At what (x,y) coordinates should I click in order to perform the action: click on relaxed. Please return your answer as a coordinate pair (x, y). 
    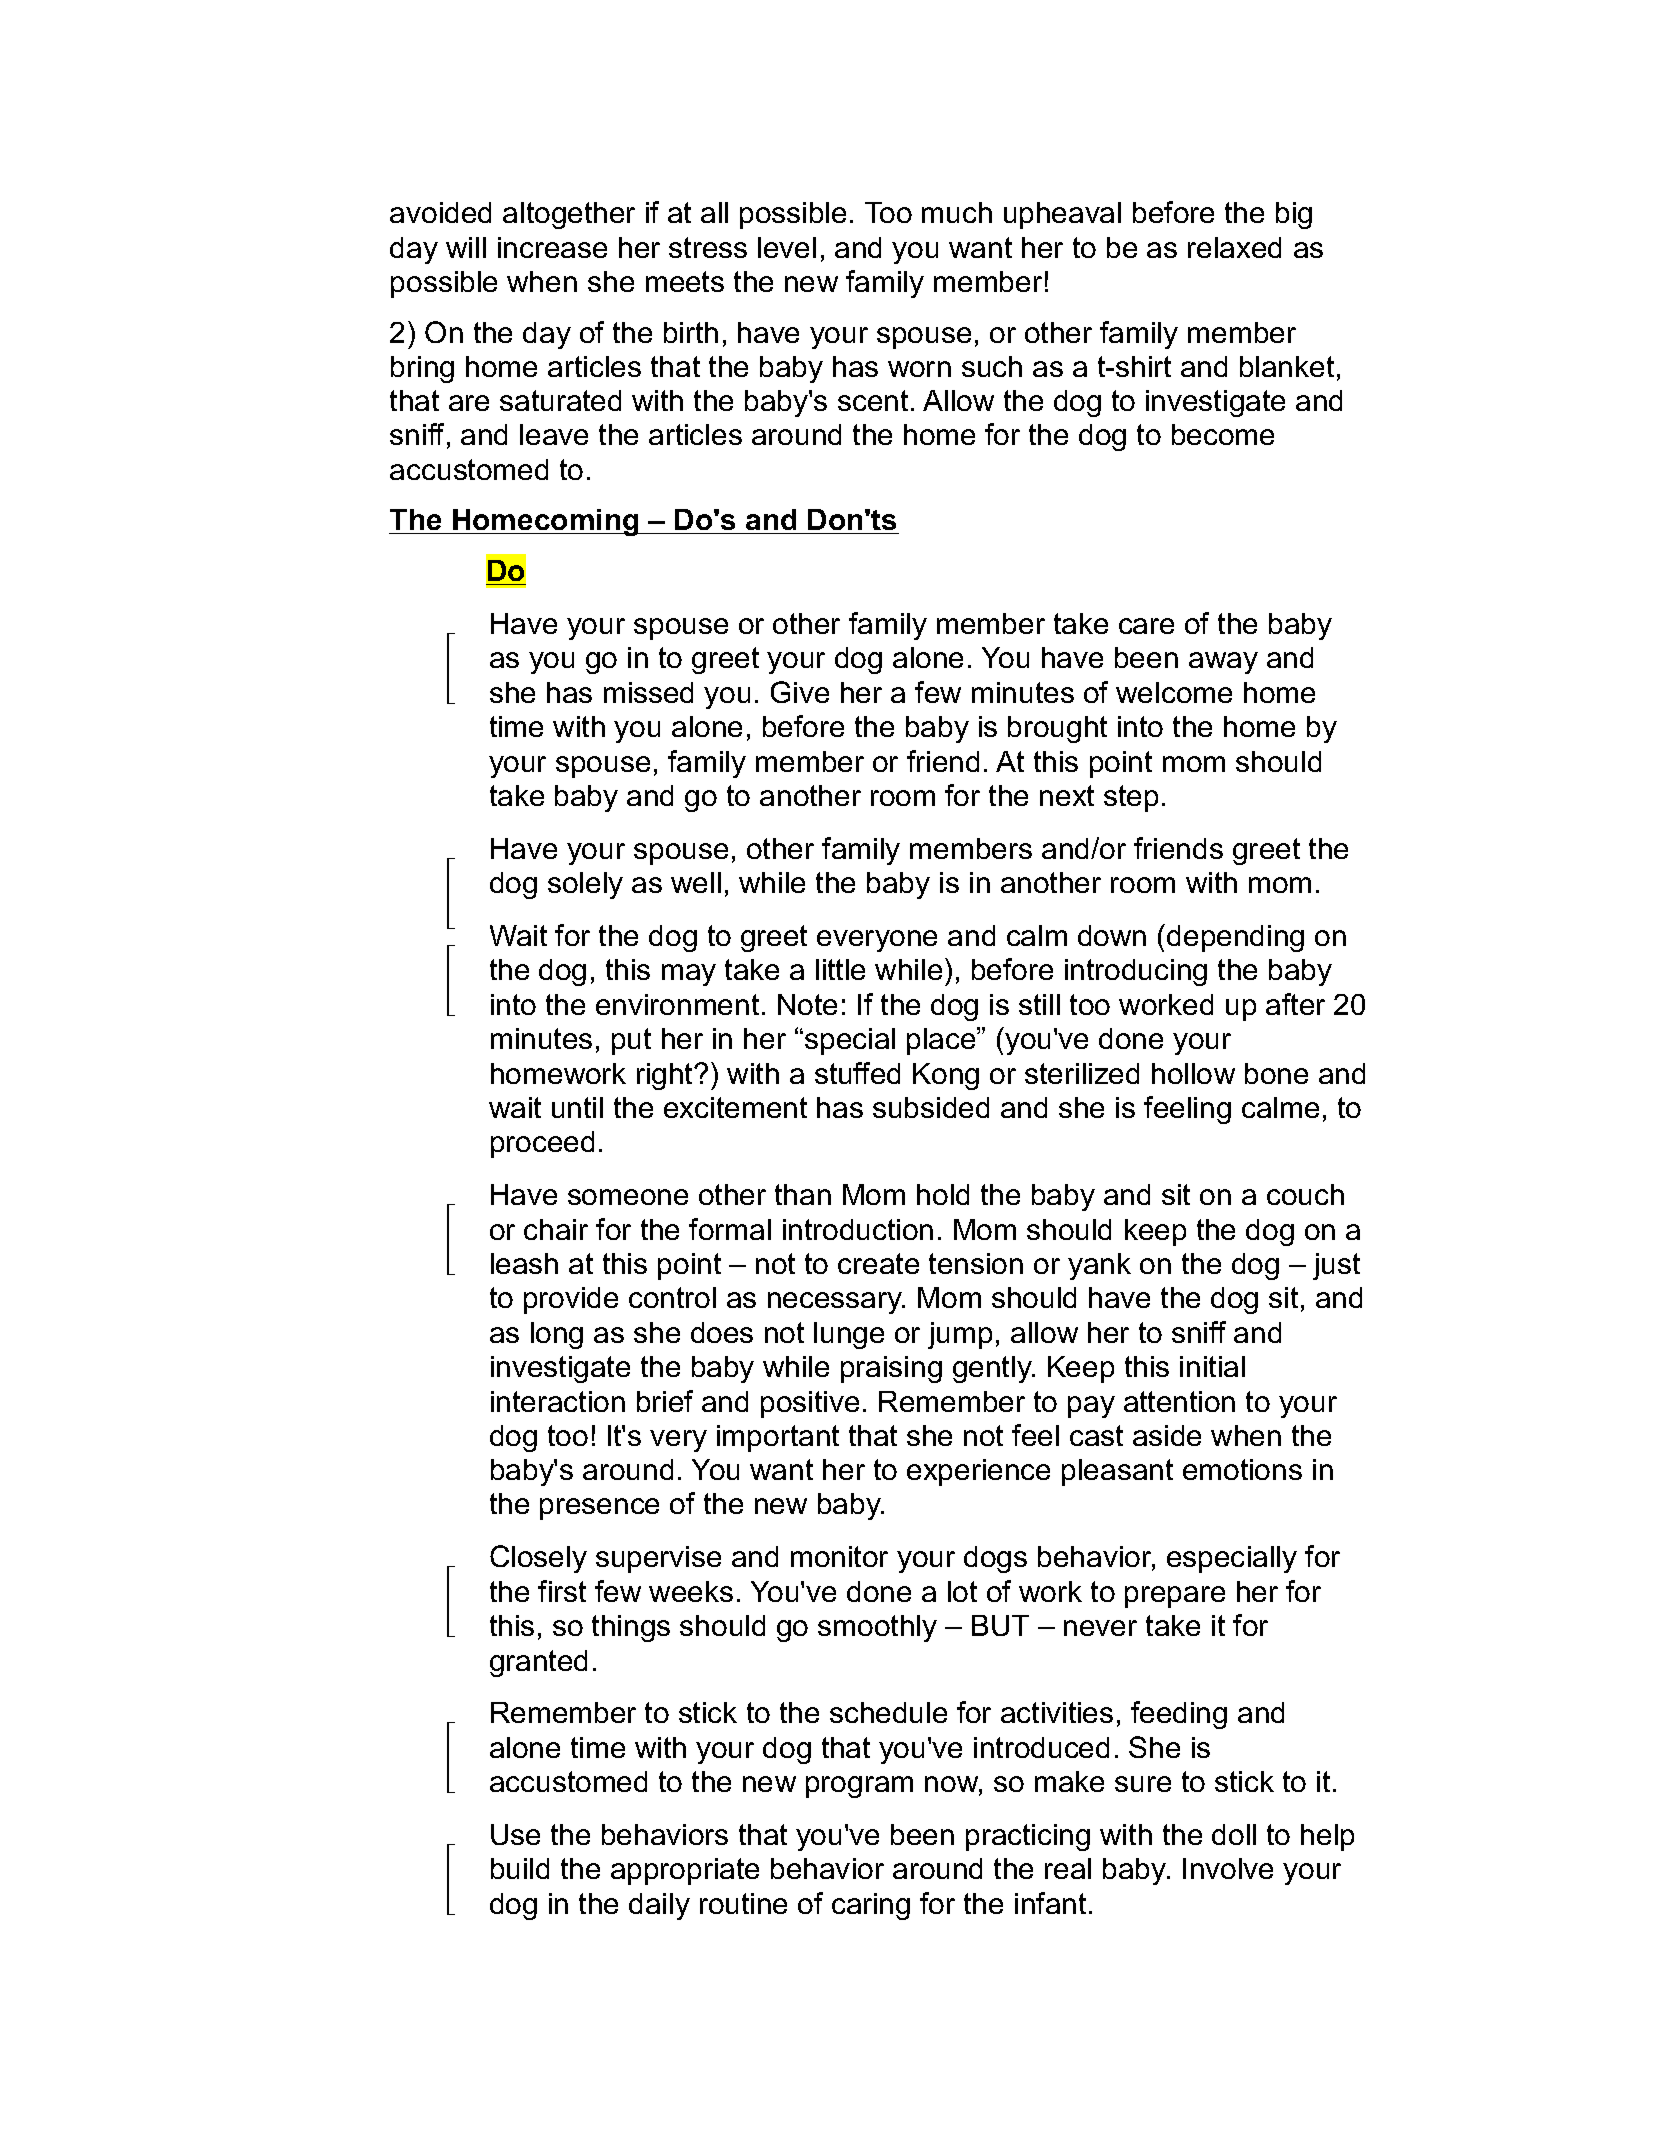
    Looking at the image, I should click on (1234, 247).
